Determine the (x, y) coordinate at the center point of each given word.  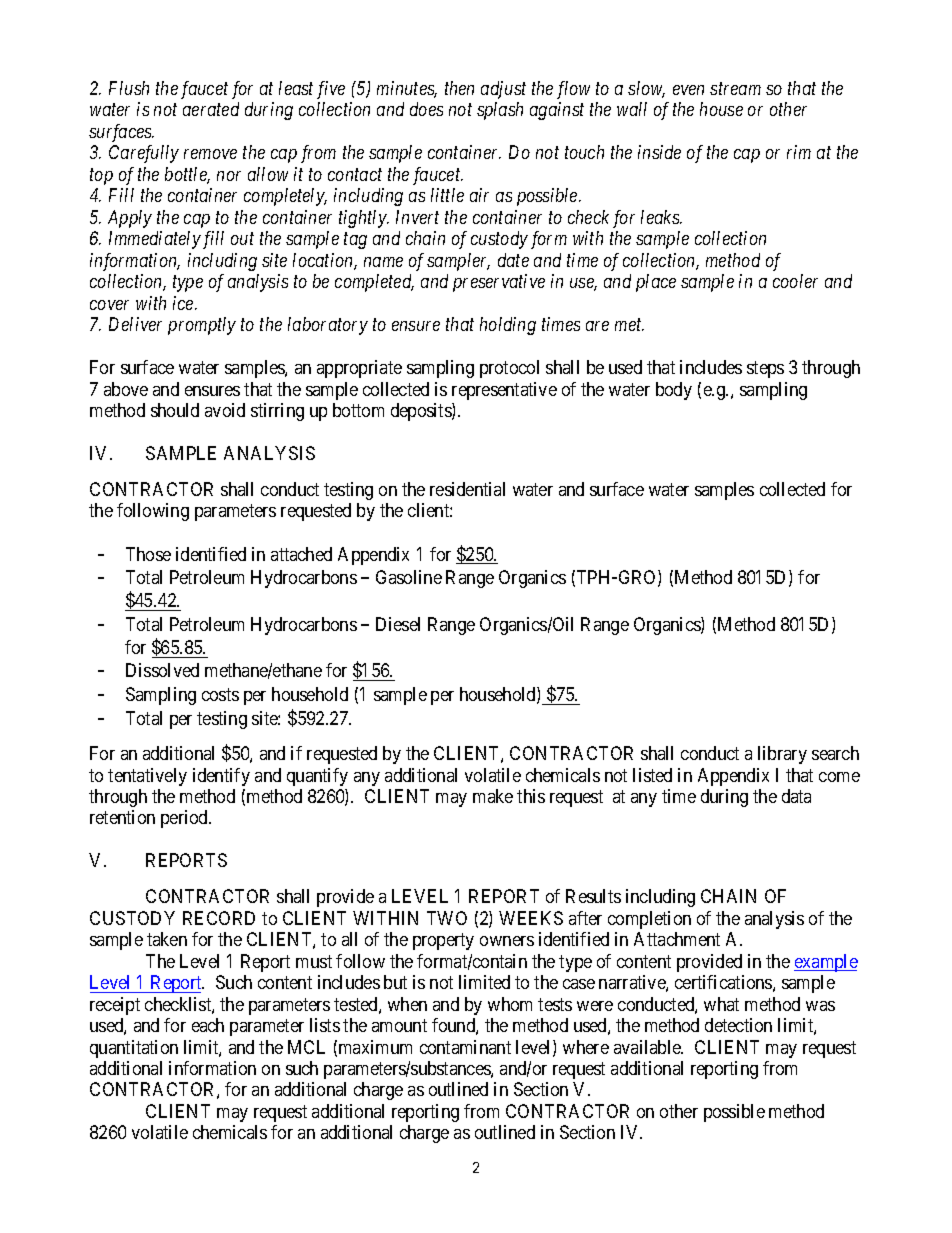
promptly (202, 326)
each (208, 1025)
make (493, 796)
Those (148, 554)
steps (765, 369)
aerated (211, 109)
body (674, 391)
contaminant (465, 1047)
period (185, 819)
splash (500, 111)
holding (508, 326)
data (796, 796)
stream (735, 89)
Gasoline (409, 577)
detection (738, 1025)
